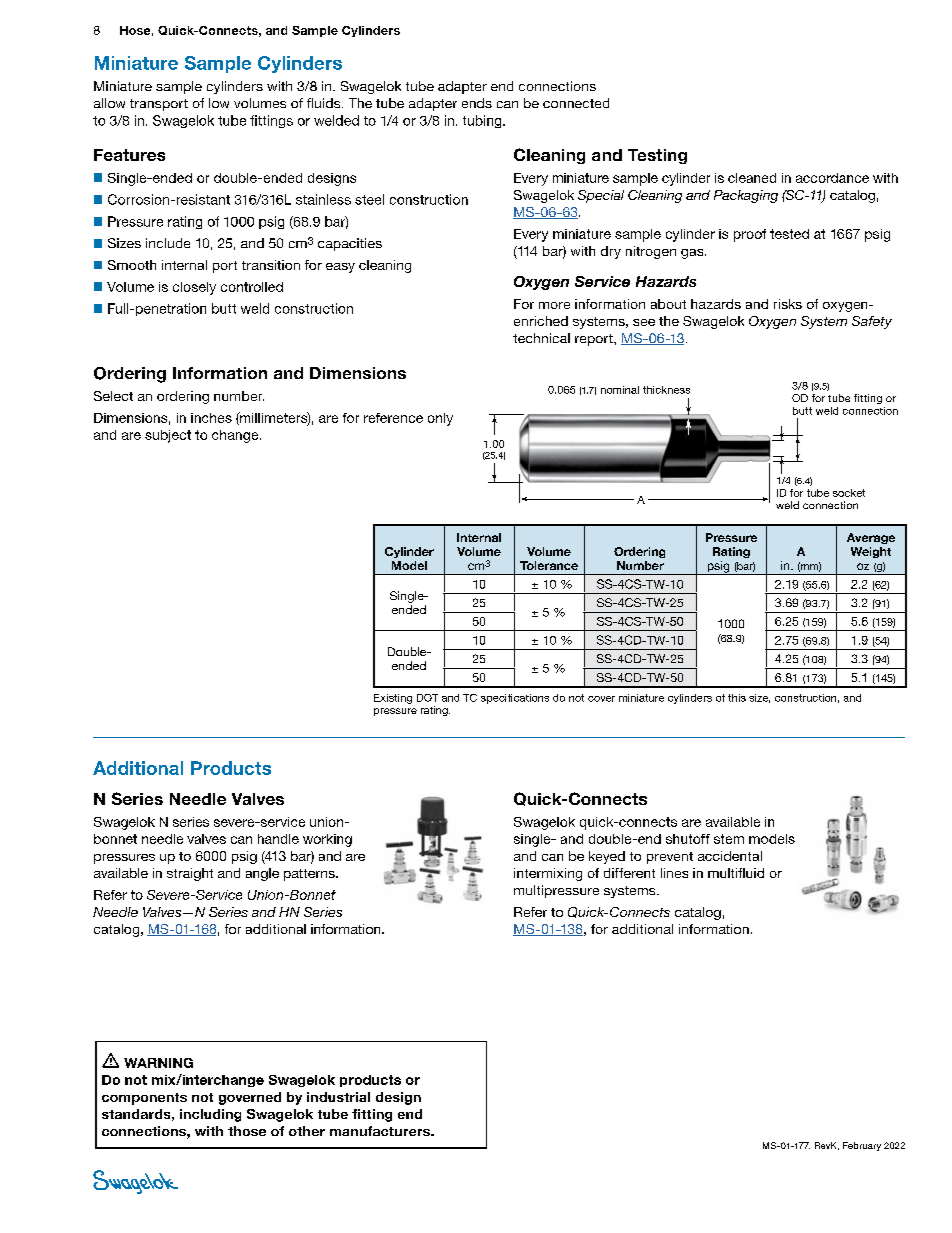  I want to click on including, so click(210, 1115).
